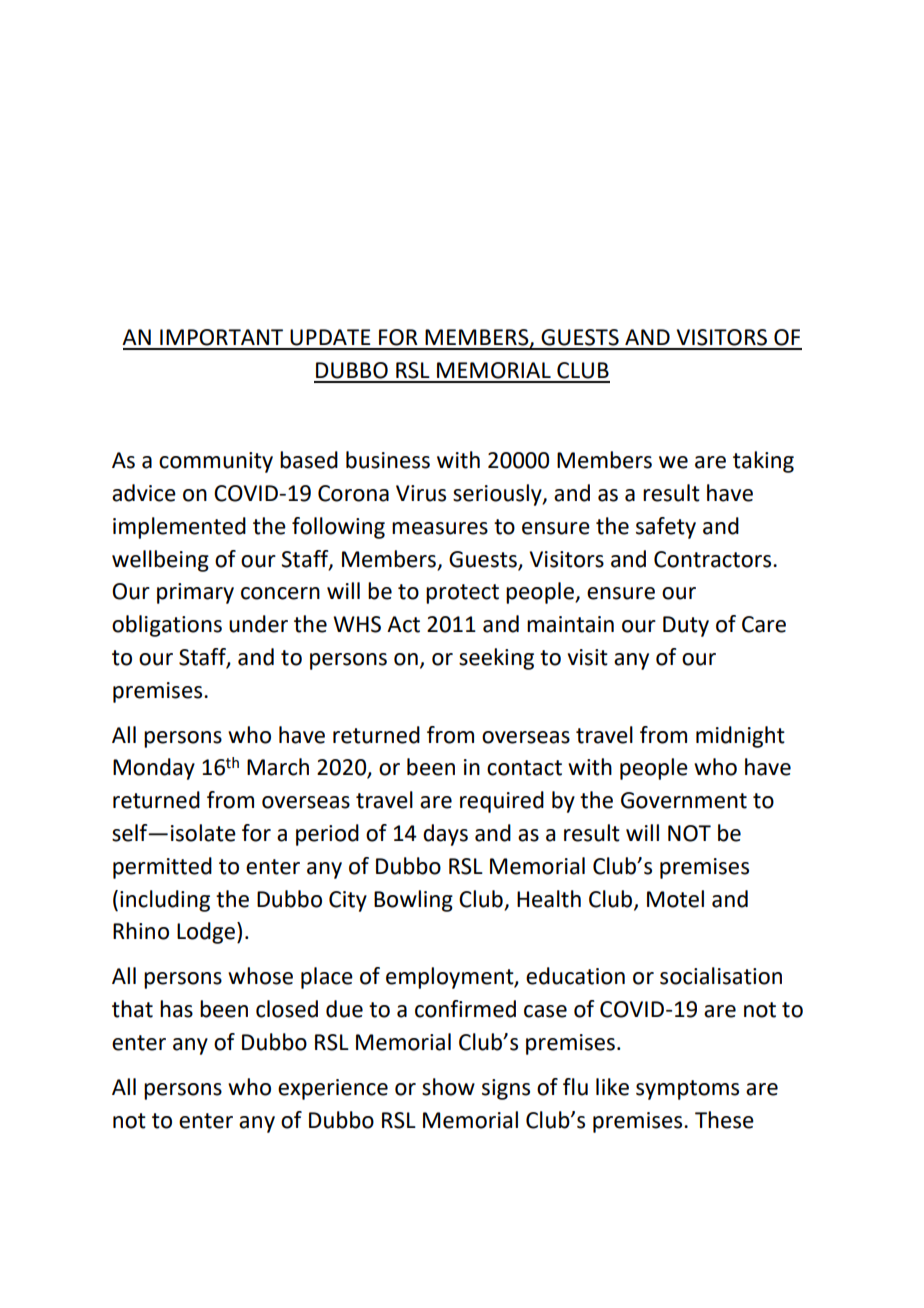 Image resolution: width=924 pixels, height=1308 pixels. What do you see at coordinates (206, 933) in the screenshot?
I see `Lodge` at bounding box center [206, 933].
